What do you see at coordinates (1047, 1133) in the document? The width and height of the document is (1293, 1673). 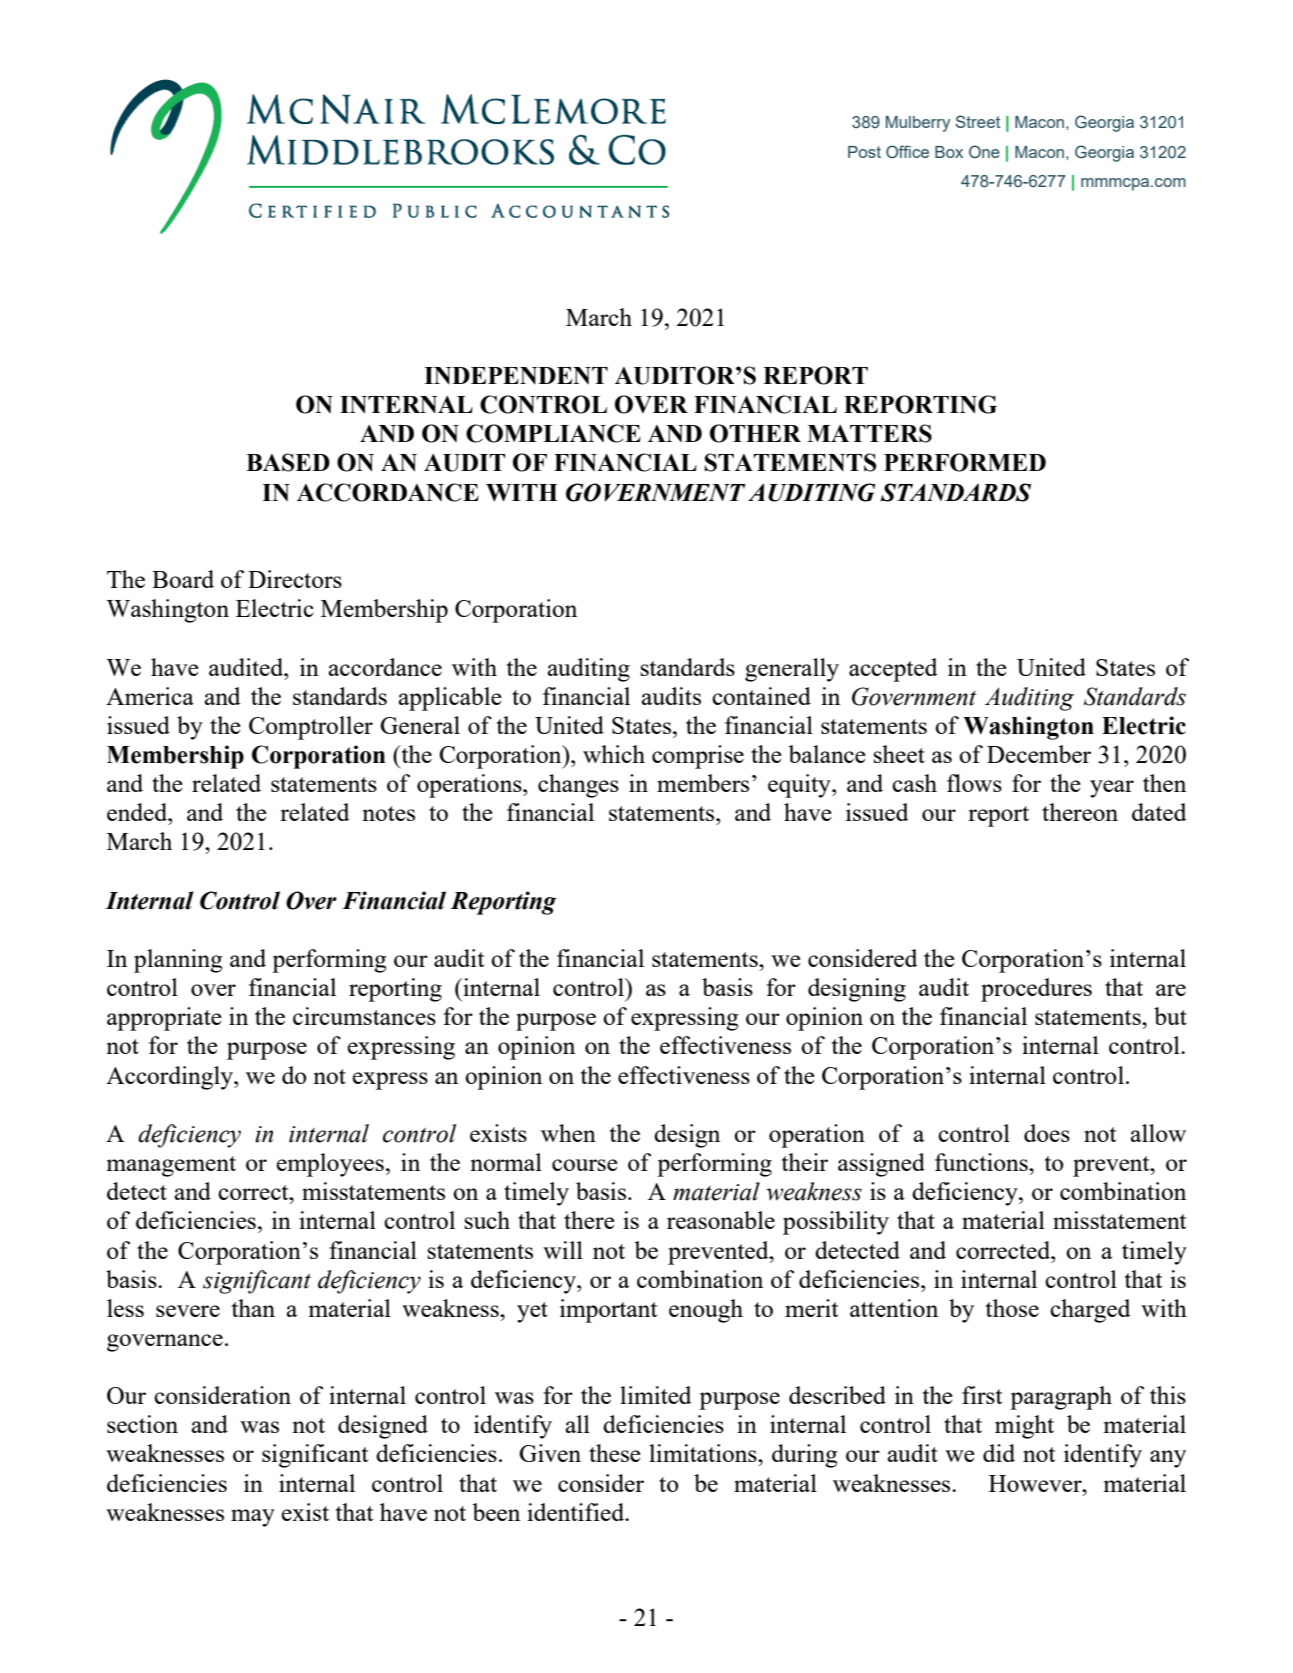 I see `does` at bounding box center [1047, 1133].
